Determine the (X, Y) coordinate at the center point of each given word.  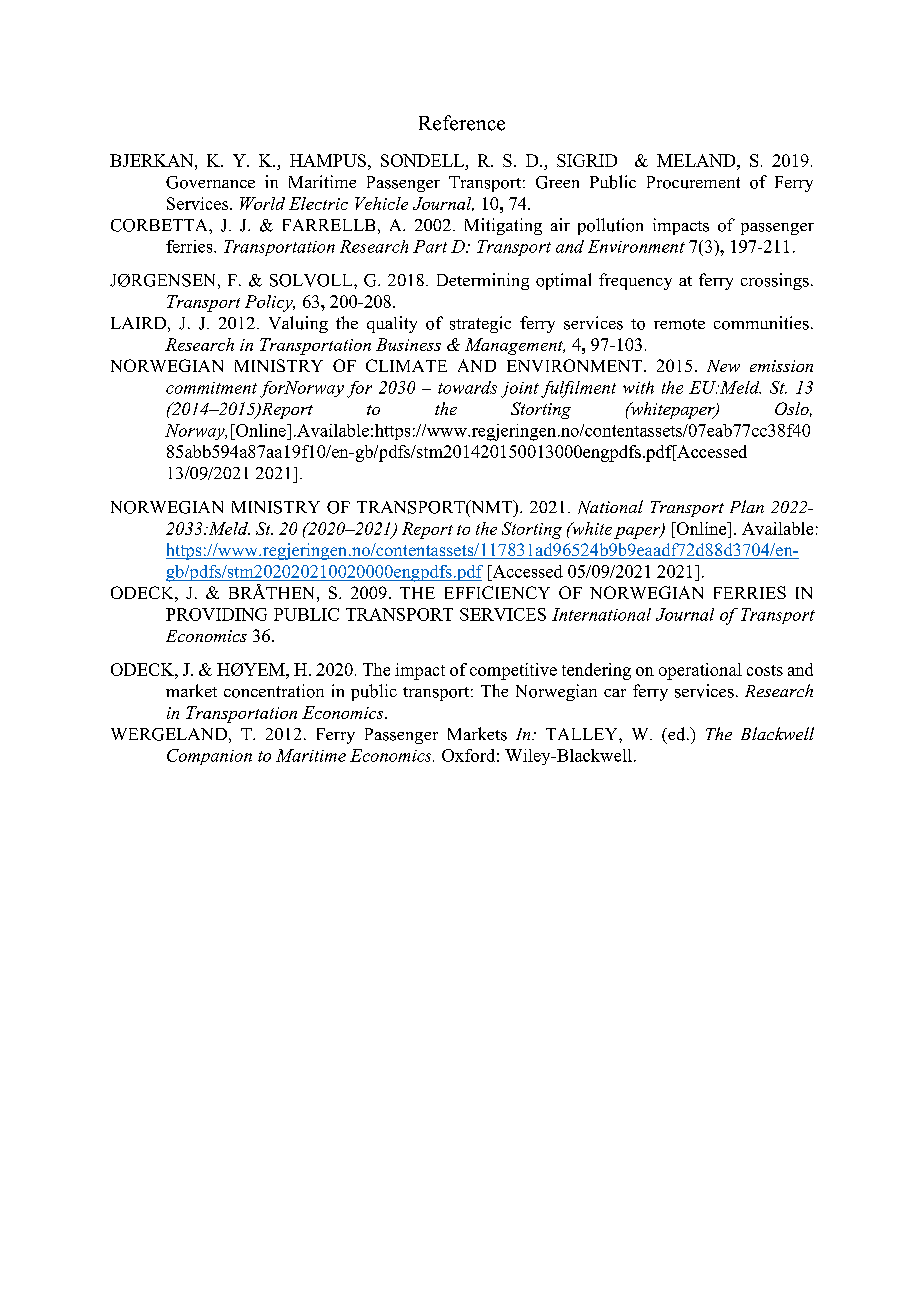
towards (467, 387)
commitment (211, 388)
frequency (635, 281)
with (638, 387)
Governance (210, 182)
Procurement (693, 182)
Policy (270, 303)
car (615, 693)
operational (700, 671)
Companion (209, 757)
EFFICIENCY (497, 592)
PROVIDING (216, 614)
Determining (483, 281)
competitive (513, 671)
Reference (462, 123)
